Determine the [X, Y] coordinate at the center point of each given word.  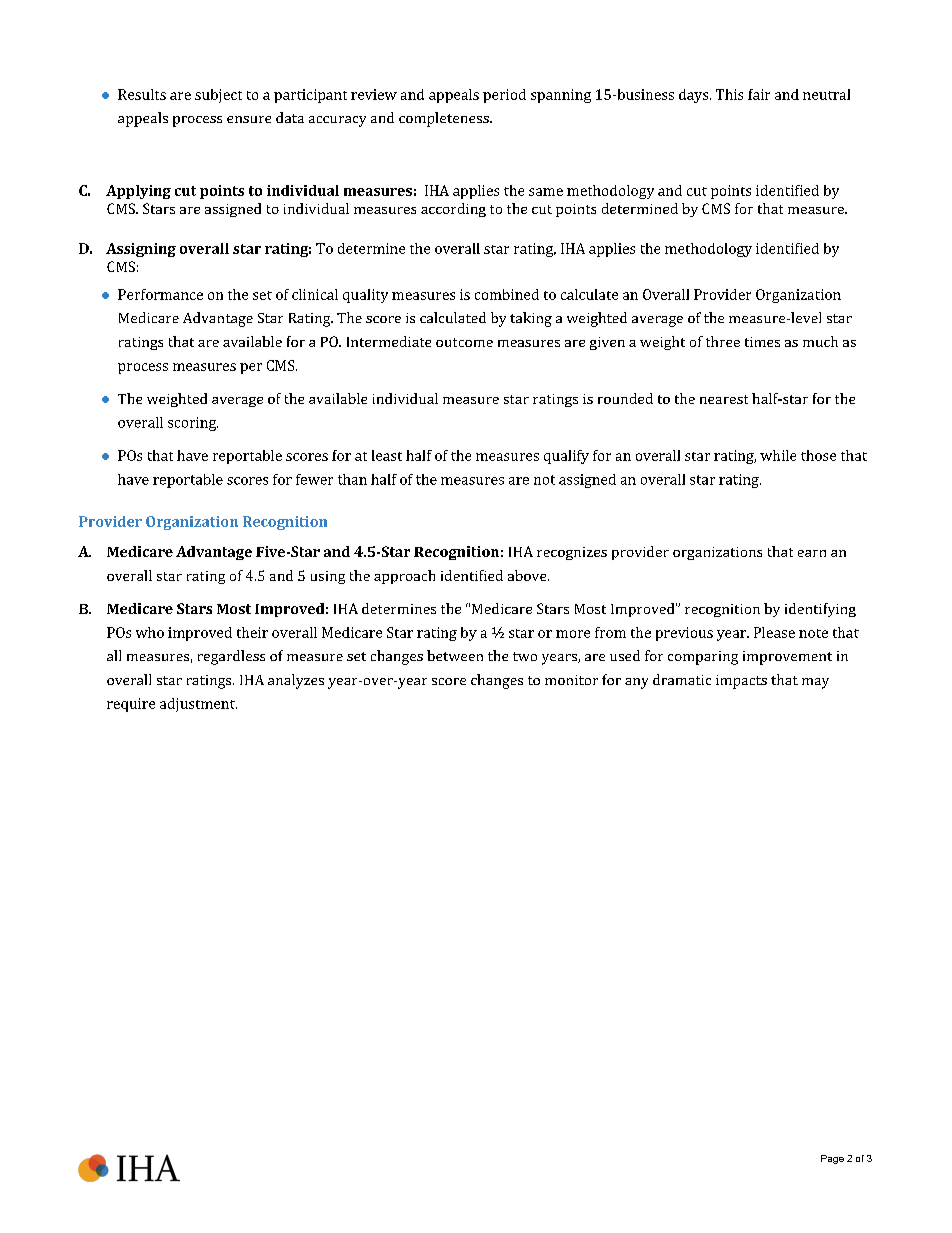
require [131, 705]
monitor [571, 680]
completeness [445, 119]
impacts [741, 682]
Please [774, 632]
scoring [193, 424]
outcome [464, 342]
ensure [249, 119]
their [252, 632]
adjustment [198, 705]
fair [759, 94]
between [455, 655]
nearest [724, 399]
